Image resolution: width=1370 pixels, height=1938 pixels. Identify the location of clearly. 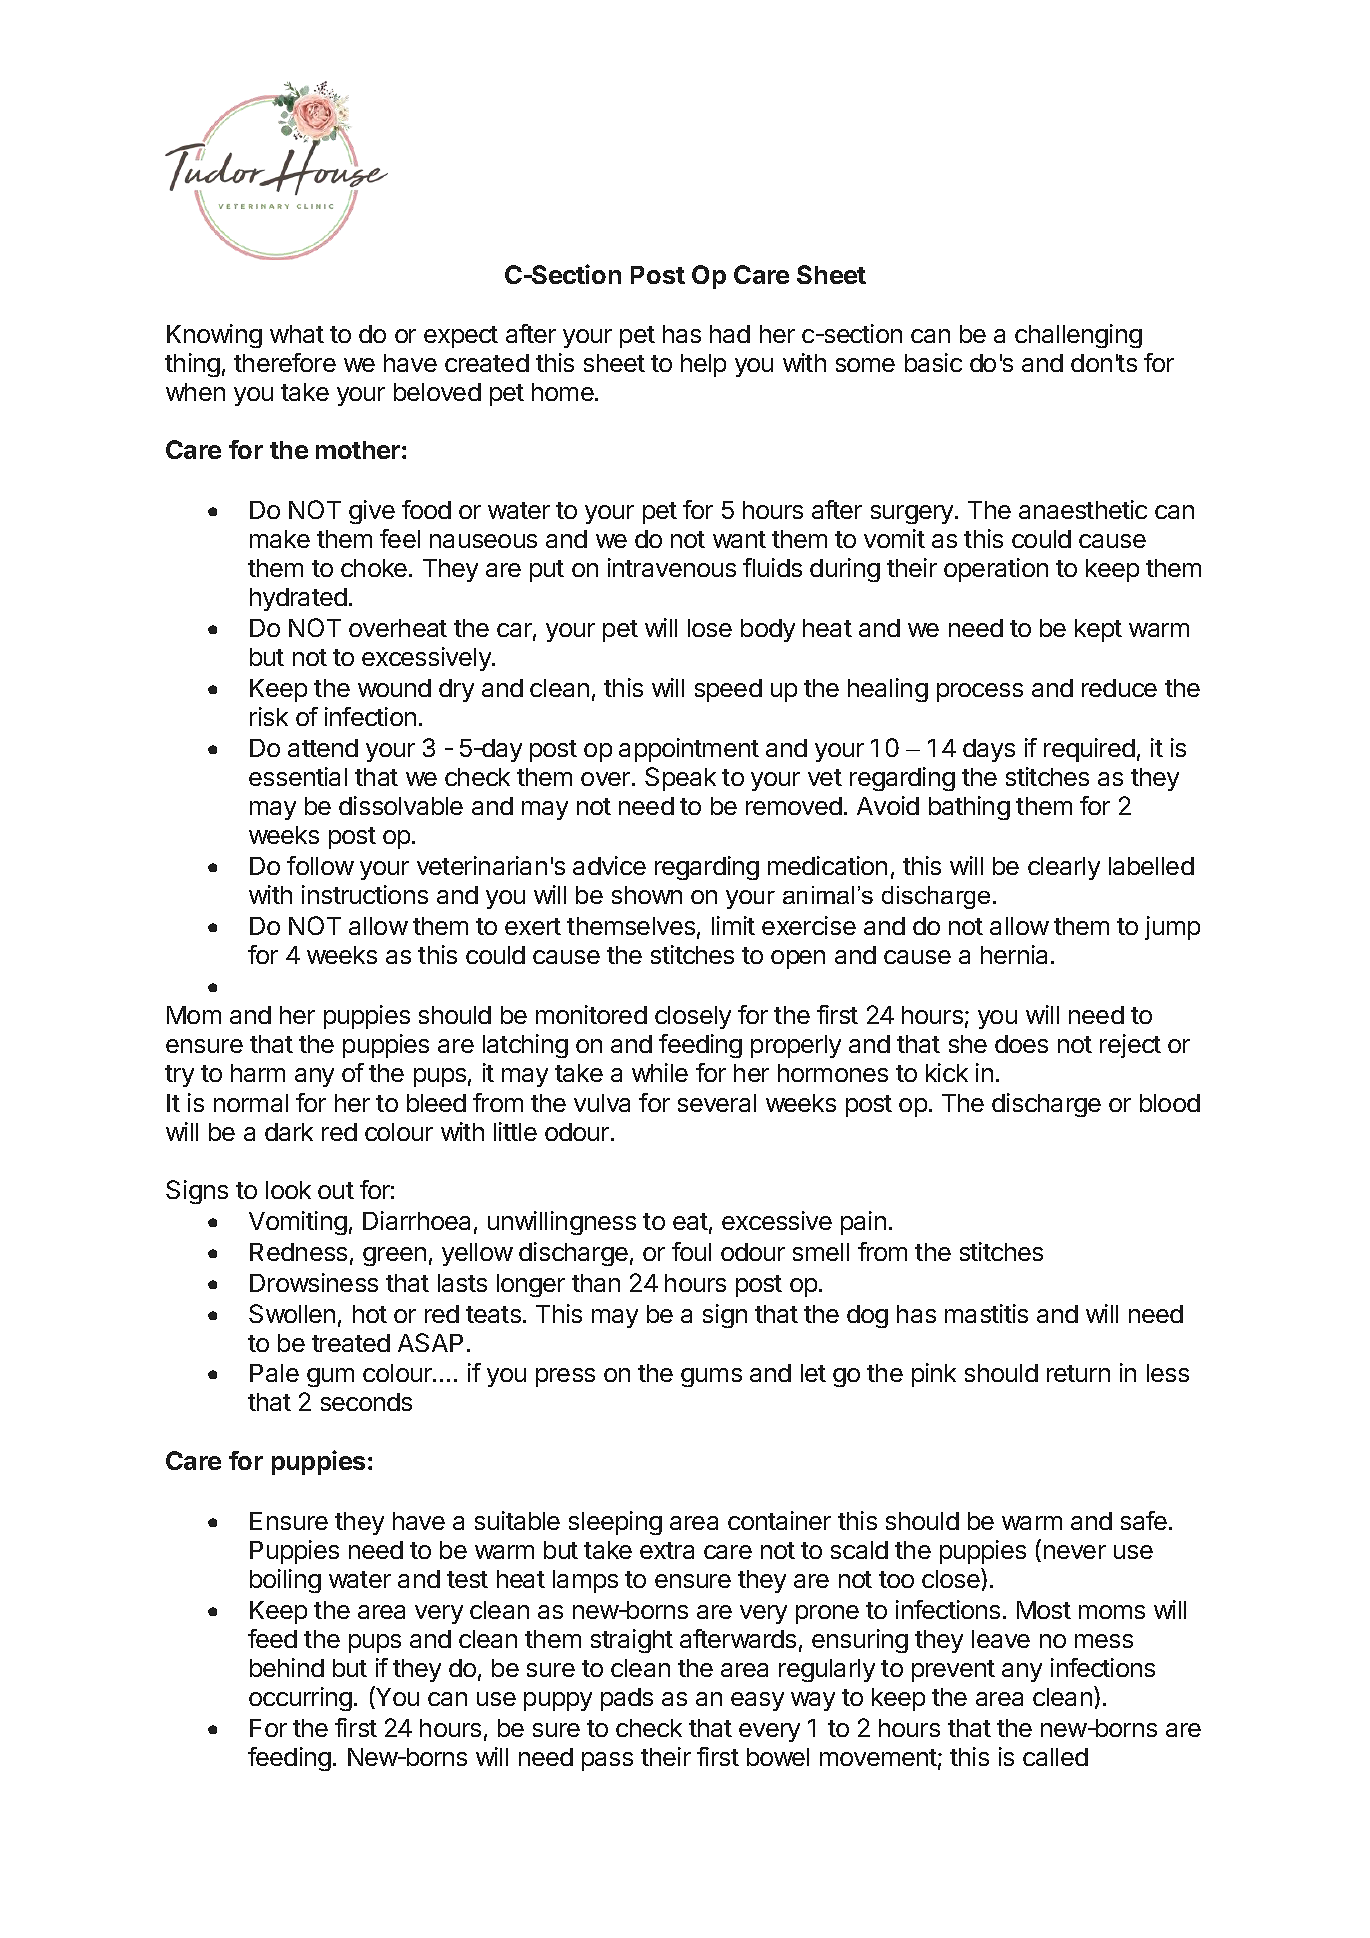
(1064, 868).
